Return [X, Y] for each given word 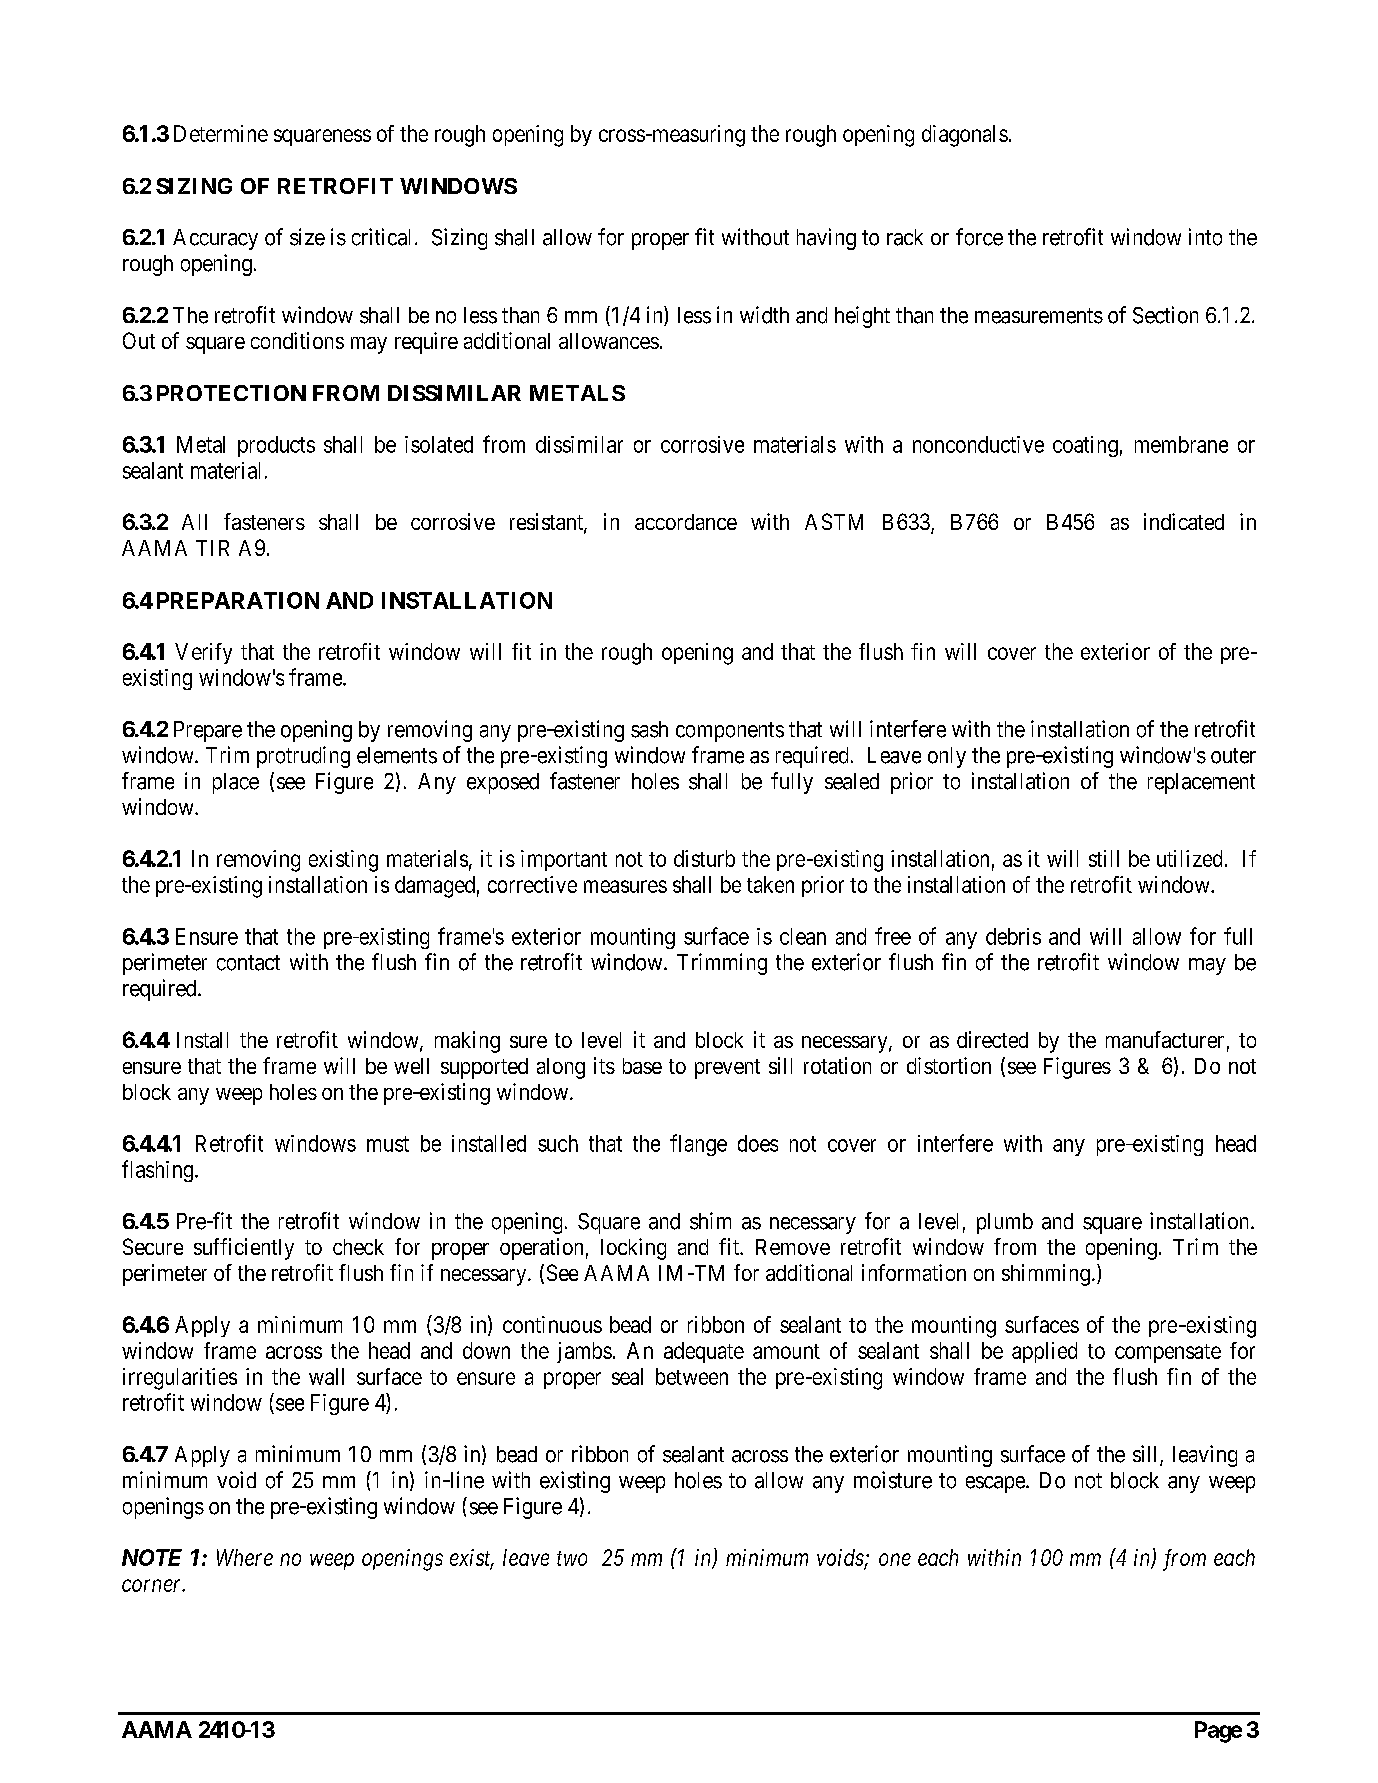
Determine [221, 133]
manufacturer [1165, 1039]
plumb [1005, 1223]
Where [245, 1557]
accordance [686, 522]
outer [1233, 756]
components [730, 732]
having [826, 239]
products [276, 446]
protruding [303, 757]
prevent [727, 1069]
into [1205, 237]
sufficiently [244, 1249]
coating [1085, 446]
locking [633, 1249]
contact [248, 963]
